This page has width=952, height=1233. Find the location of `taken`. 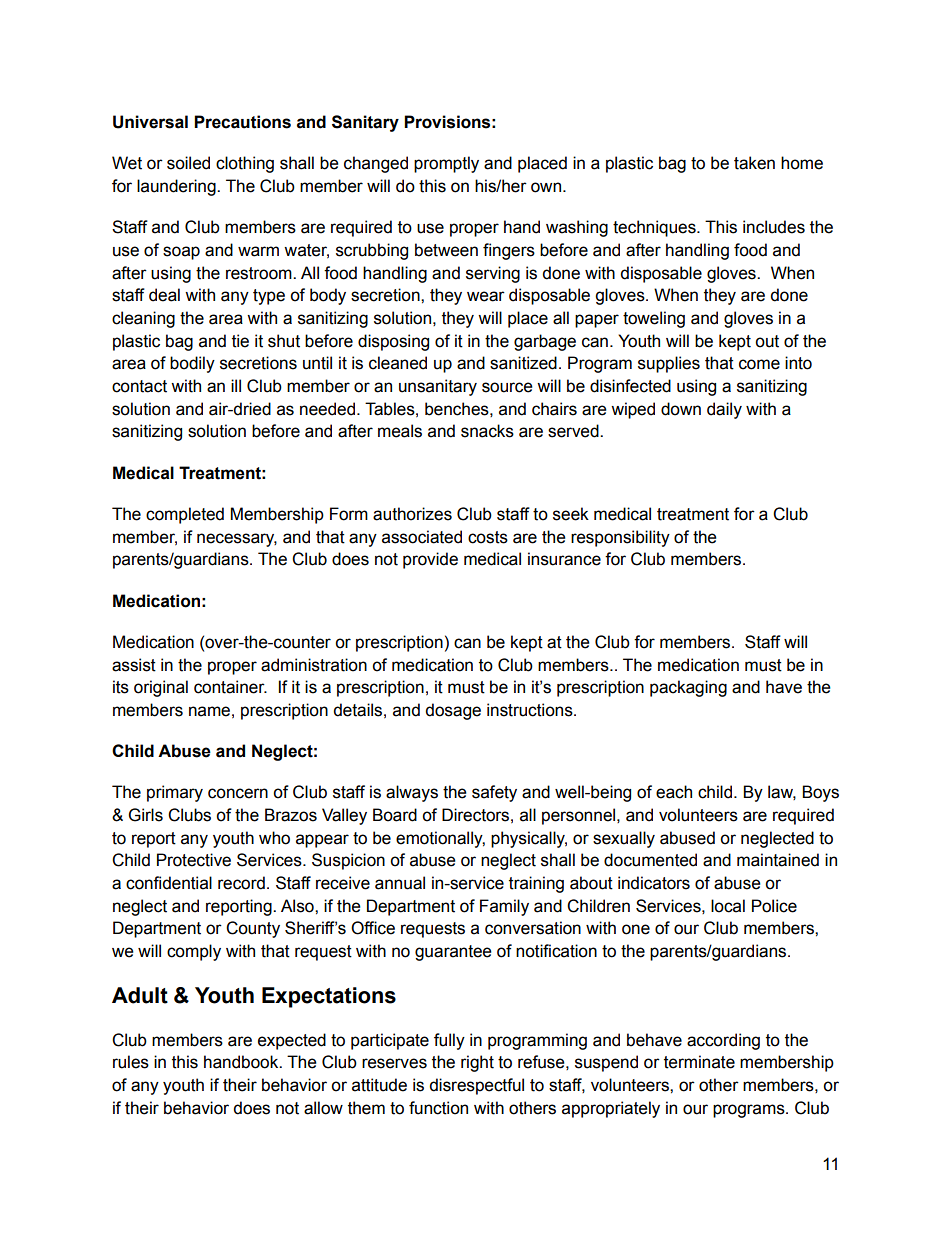

taken is located at coordinates (754, 163).
